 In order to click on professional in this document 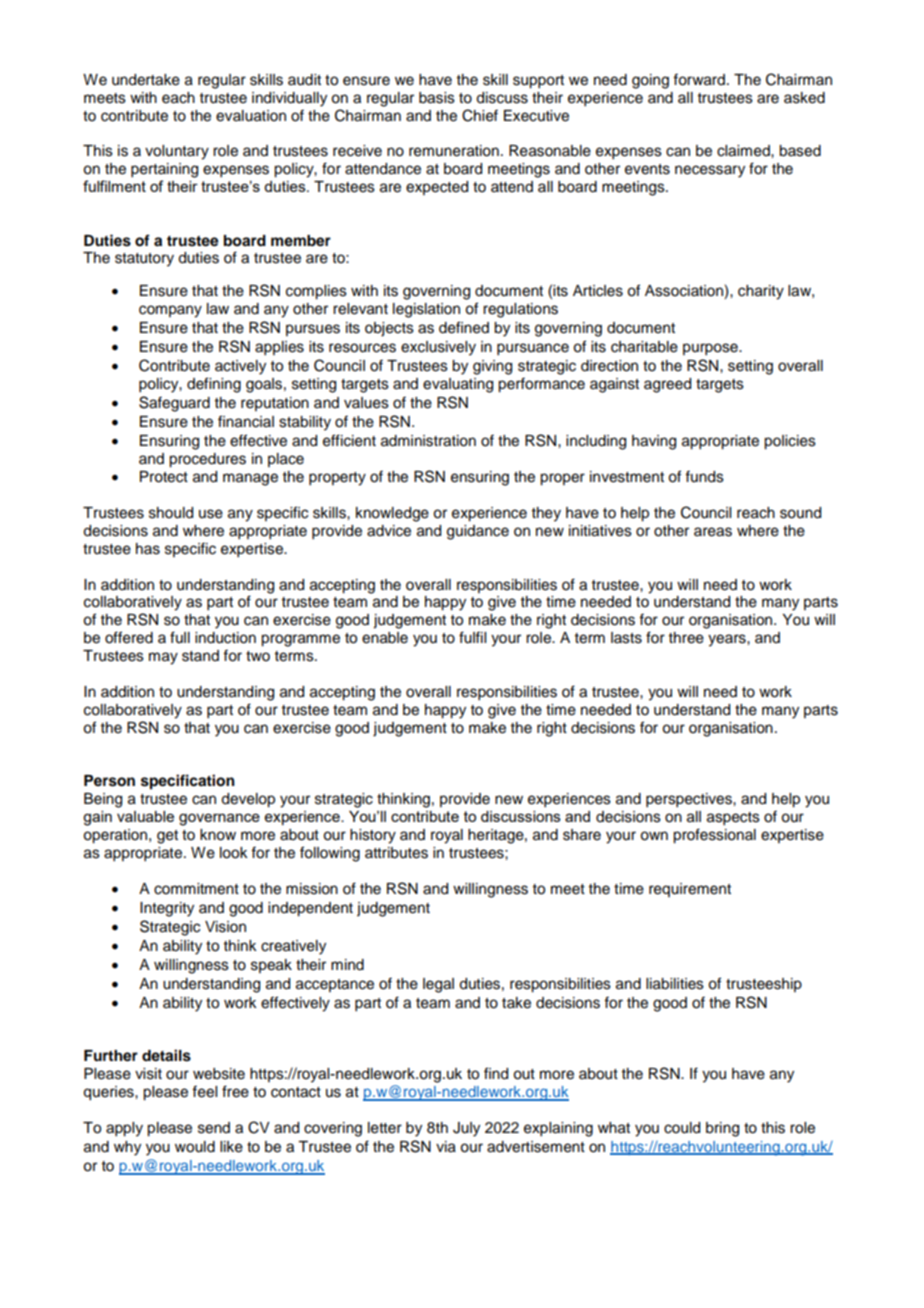, I will do `click(714, 836)`.
